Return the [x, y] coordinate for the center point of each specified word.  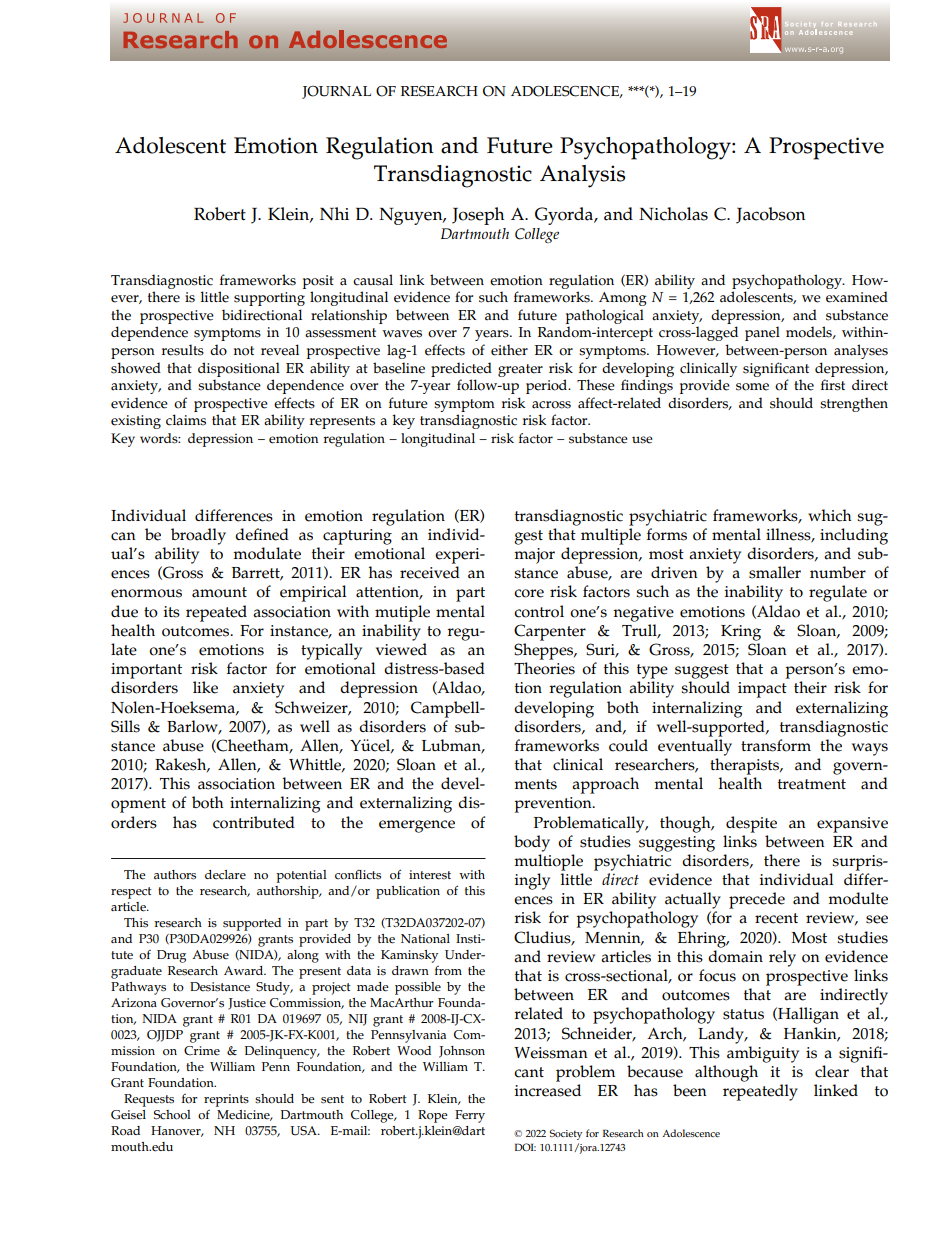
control [539, 611]
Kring [741, 633]
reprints [226, 1100]
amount [219, 592]
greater [520, 370]
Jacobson [770, 215]
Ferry [470, 1116]
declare [225, 875]
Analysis [582, 176]
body [532, 843]
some [752, 387]
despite [751, 824]
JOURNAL [336, 92]
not [244, 351]
